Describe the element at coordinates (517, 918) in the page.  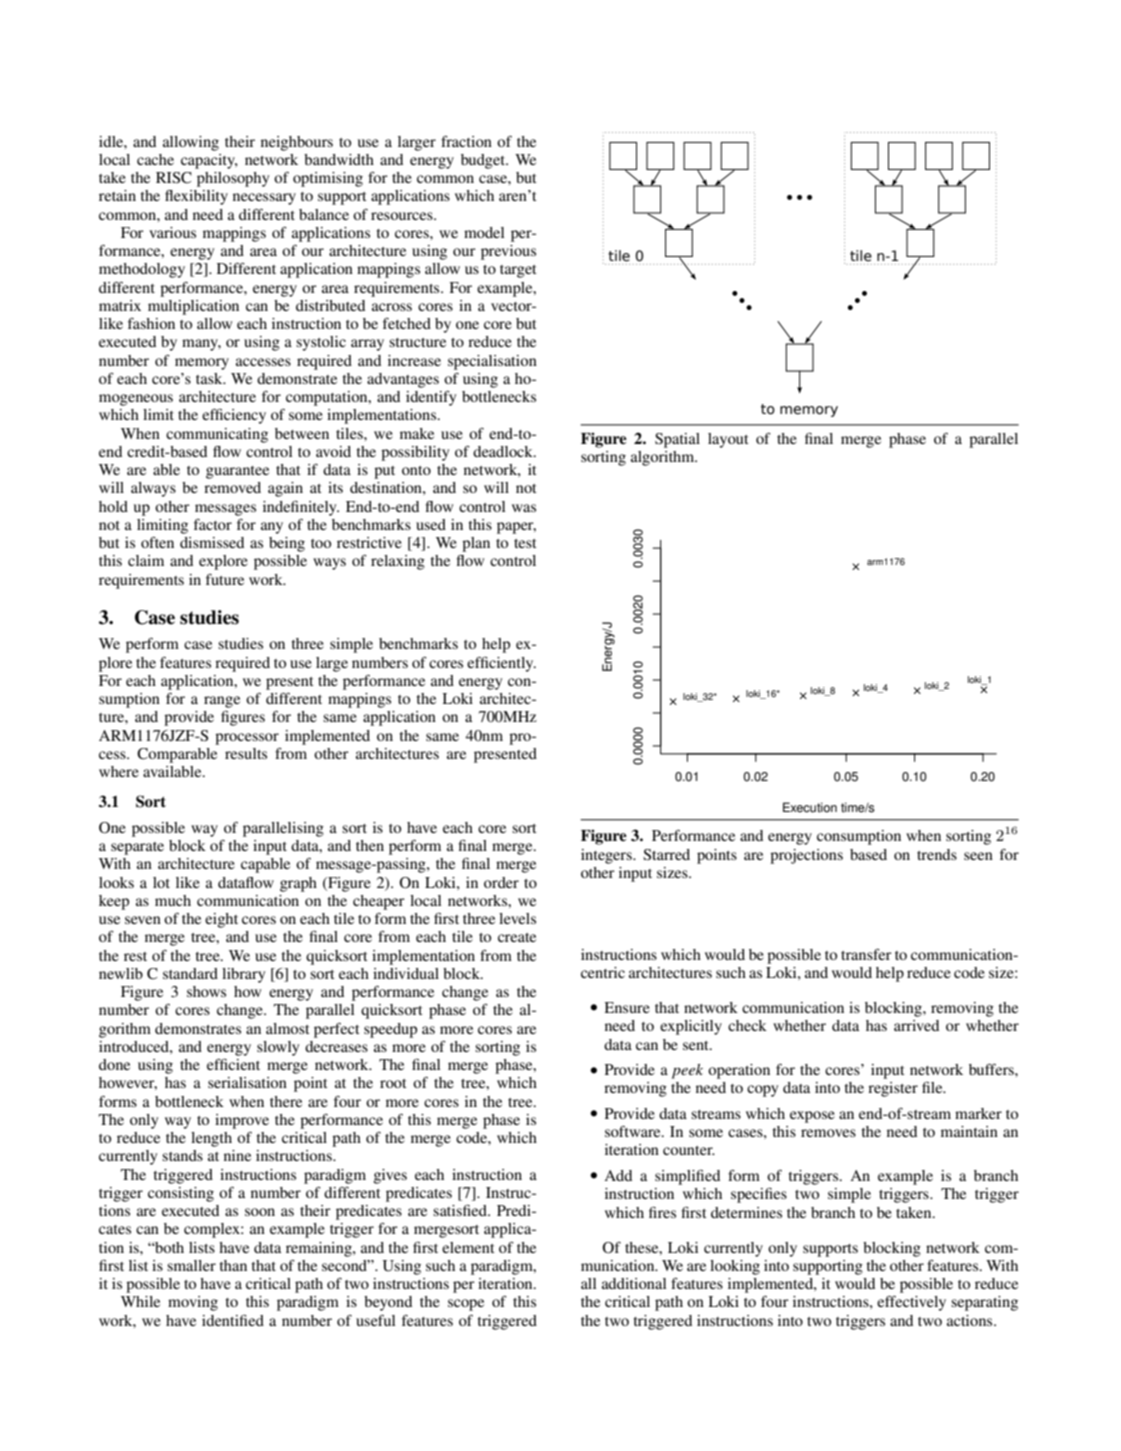
I see `levels` at that location.
